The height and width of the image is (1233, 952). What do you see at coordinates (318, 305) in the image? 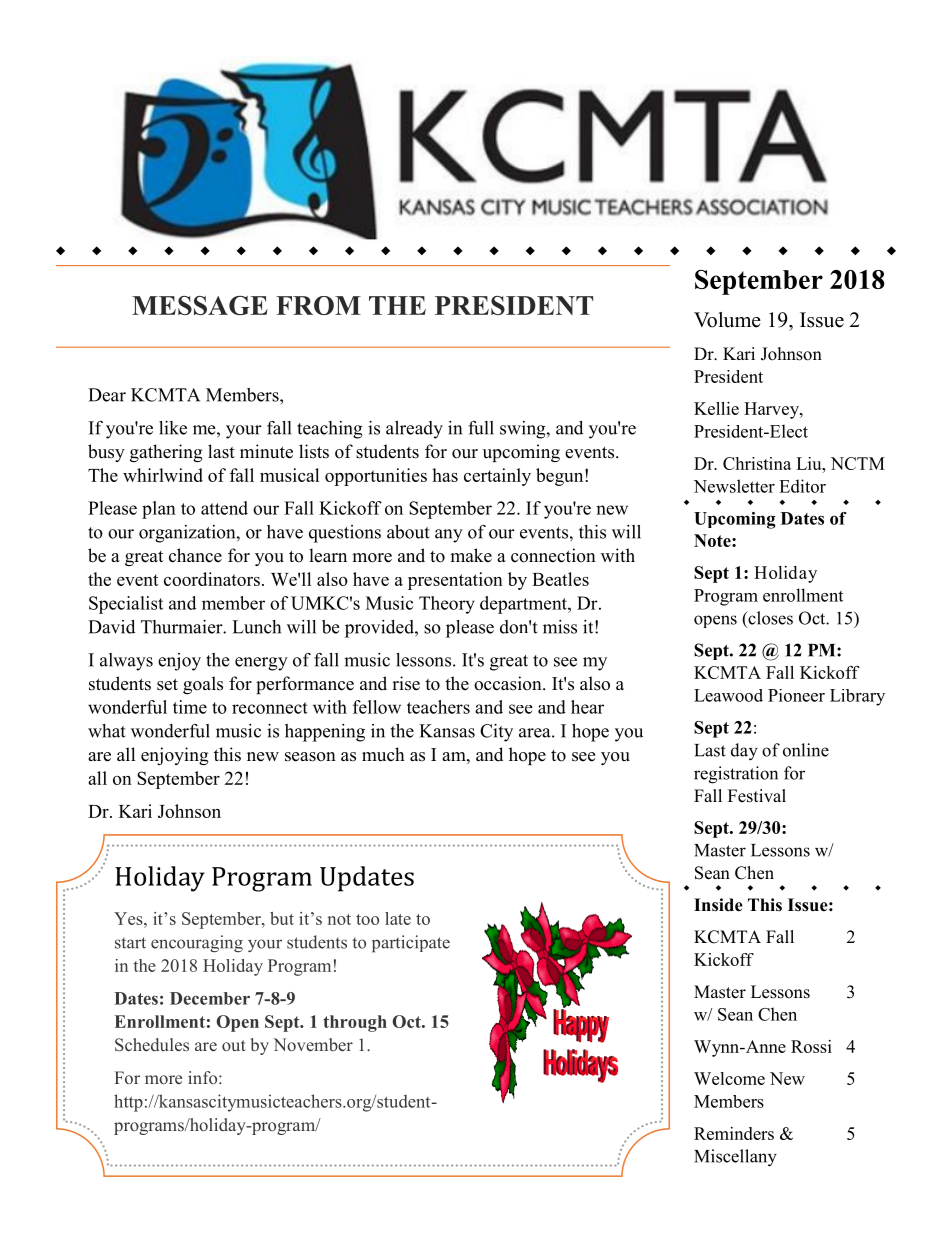
I see `FROM` at bounding box center [318, 305].
